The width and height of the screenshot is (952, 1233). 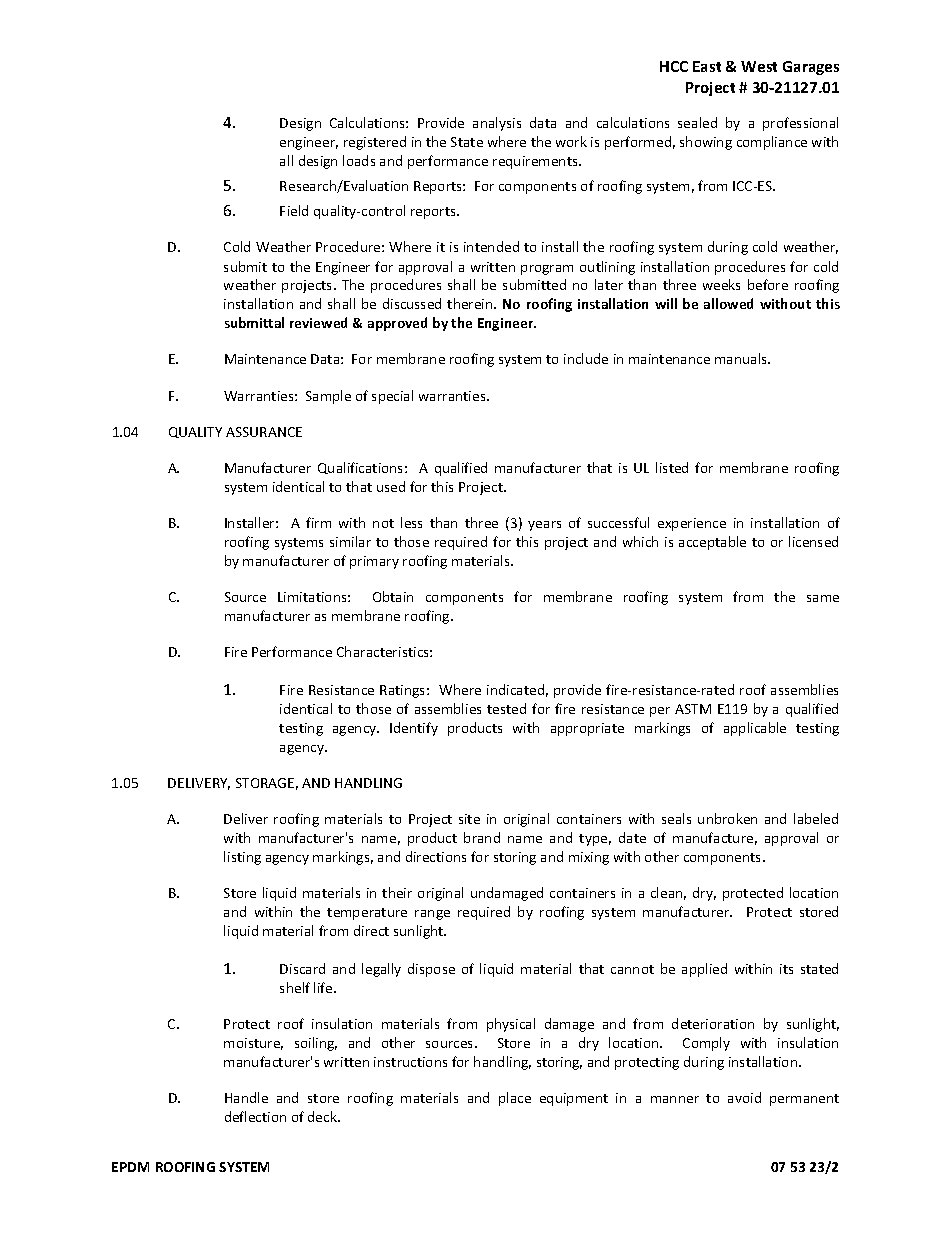 I want to click on deflection, so click(x=255, y=1116).
